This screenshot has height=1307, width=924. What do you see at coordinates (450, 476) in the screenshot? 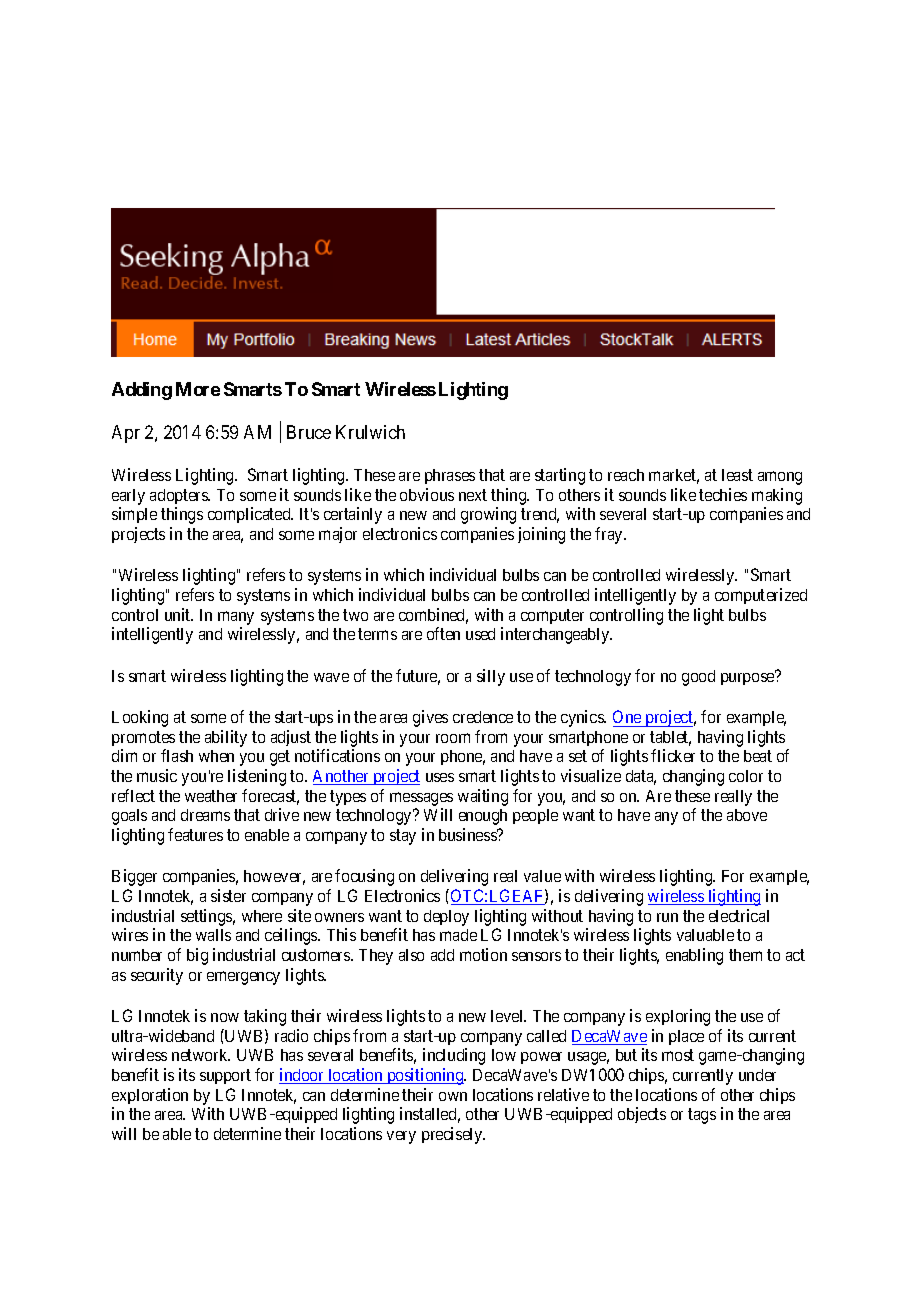
I see `phrases` at bounding box center [450, 476].
